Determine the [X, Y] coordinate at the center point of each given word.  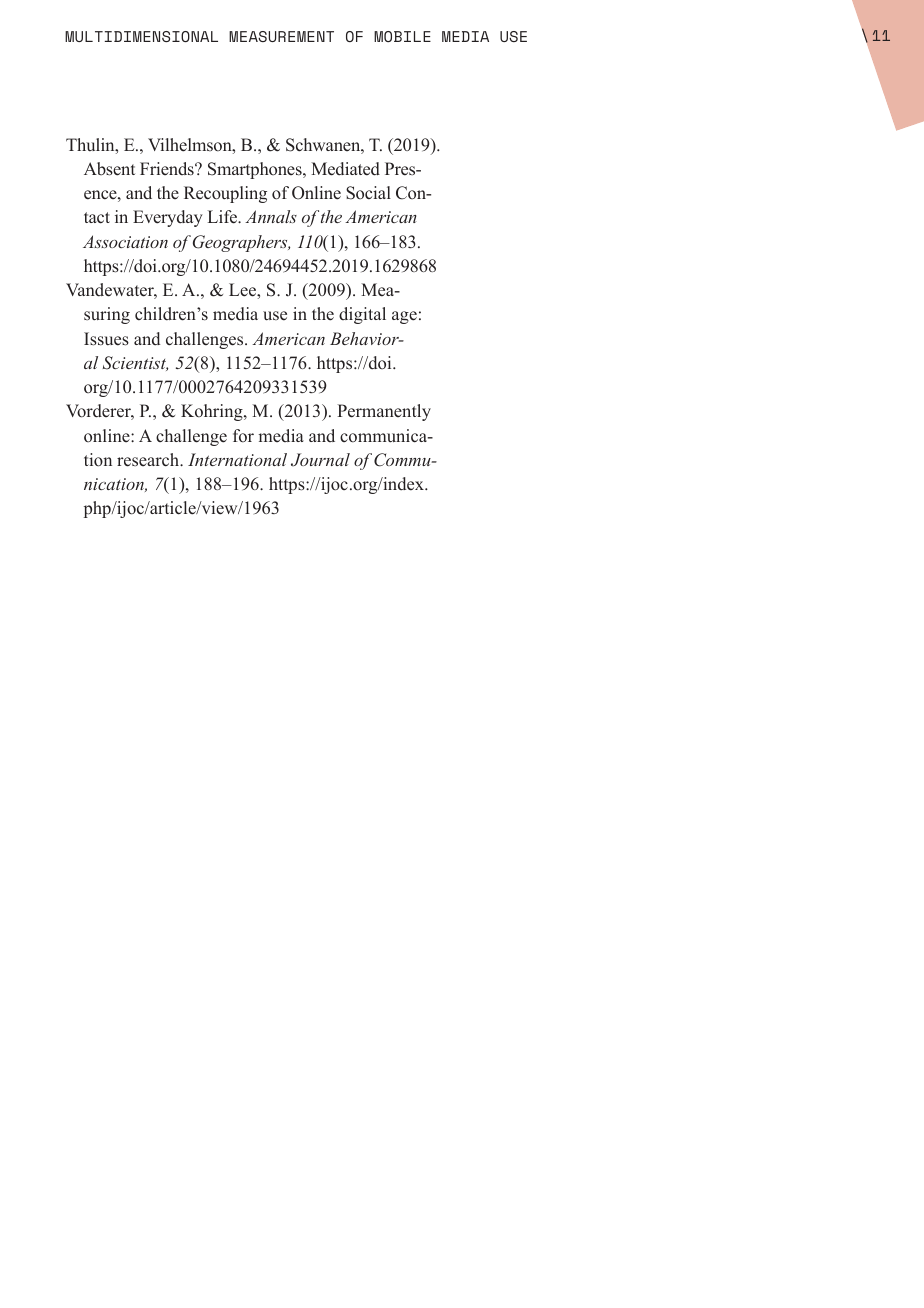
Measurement [281, 36]
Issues [106, 339]
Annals [271, 216]
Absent [109, 169]
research [149, 460]
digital [362, 315]
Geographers [241, 243]
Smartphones [256, 170]
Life [224, 217]
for [243, 436]
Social [368, 193]
